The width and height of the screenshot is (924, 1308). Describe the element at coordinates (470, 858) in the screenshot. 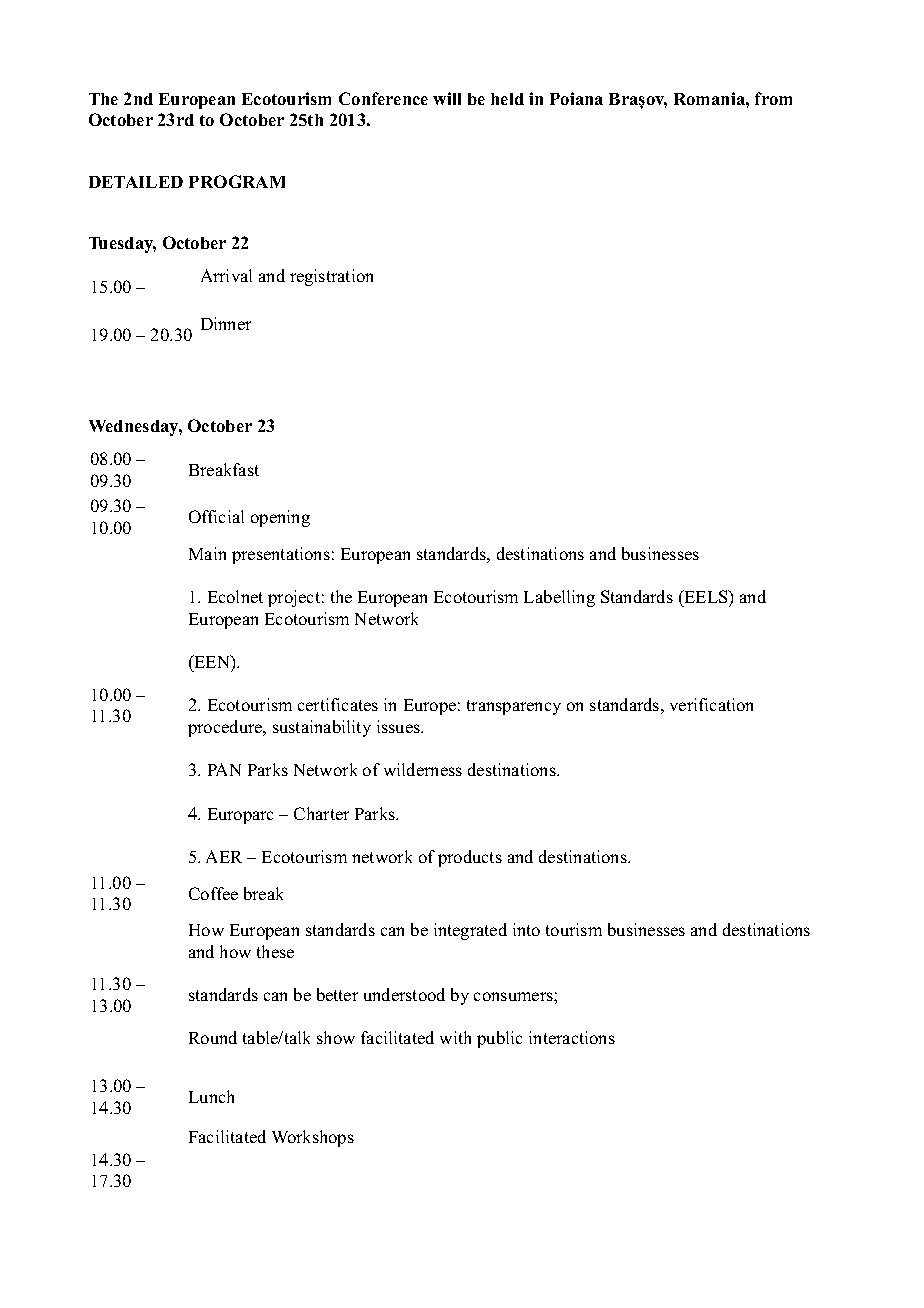

I see `products` at that location.
